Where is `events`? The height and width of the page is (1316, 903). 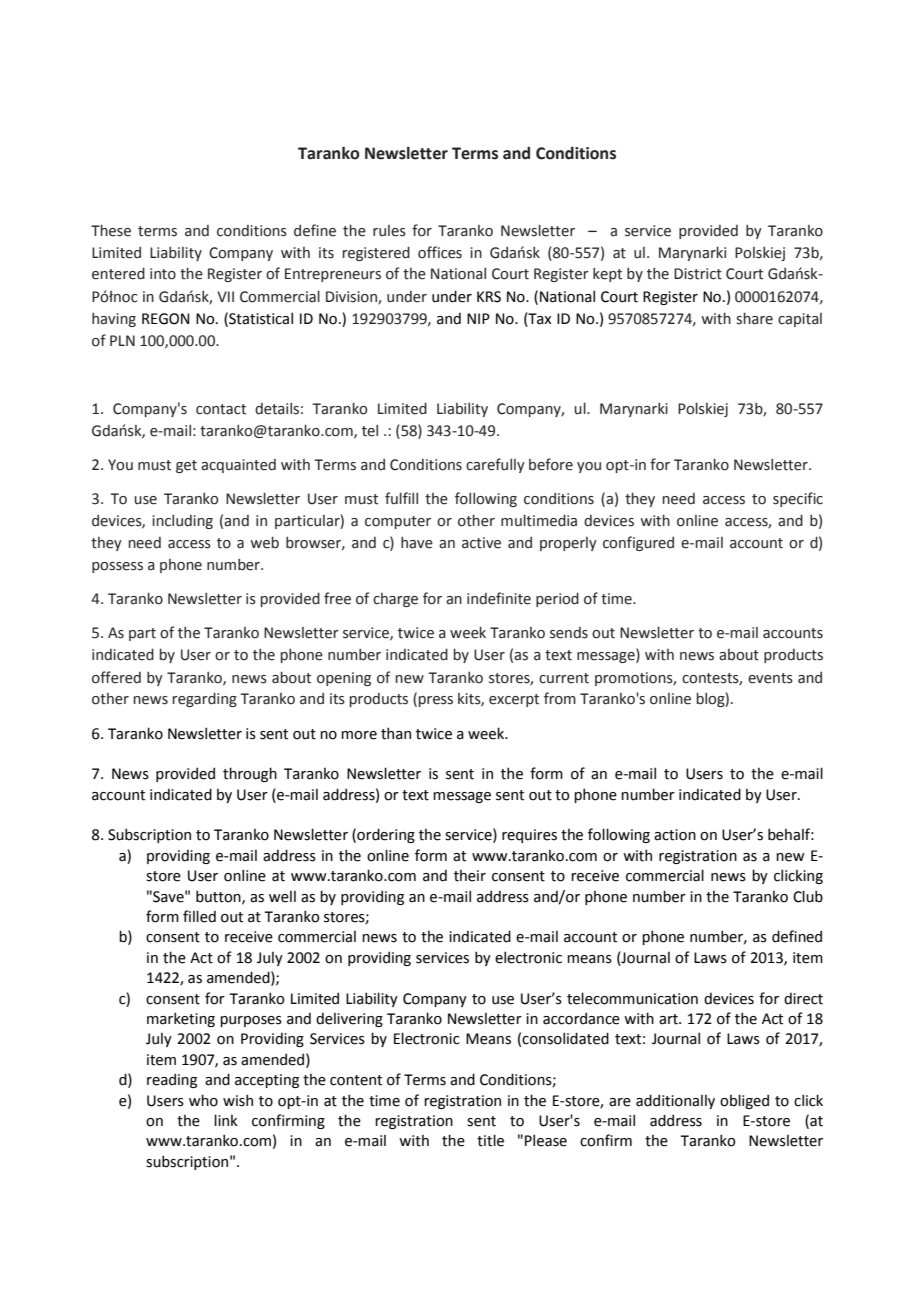 events is located at coordinates (770, 678).
